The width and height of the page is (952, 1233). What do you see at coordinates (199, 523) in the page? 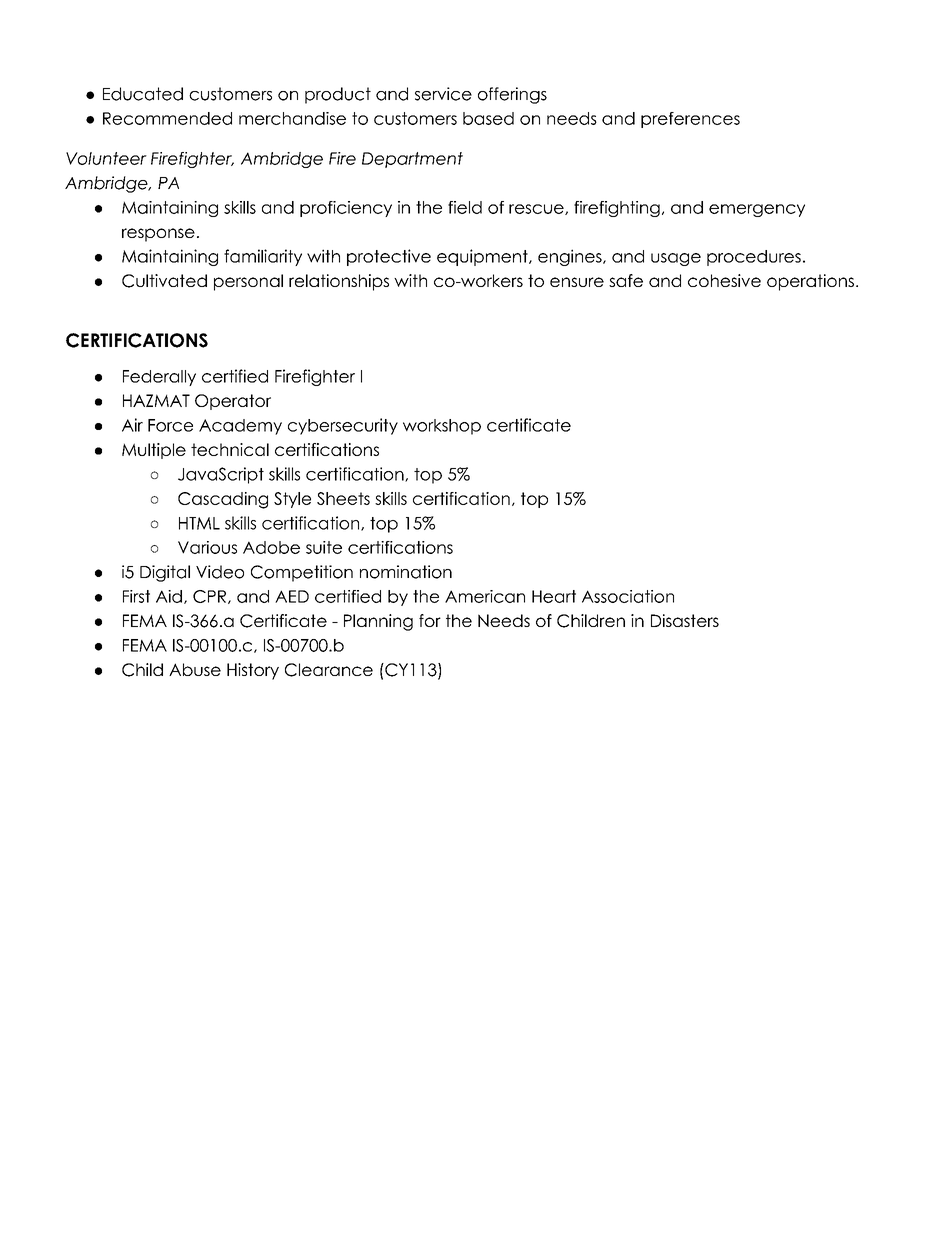
I see `HTML` at bounding box center [199, 523].
